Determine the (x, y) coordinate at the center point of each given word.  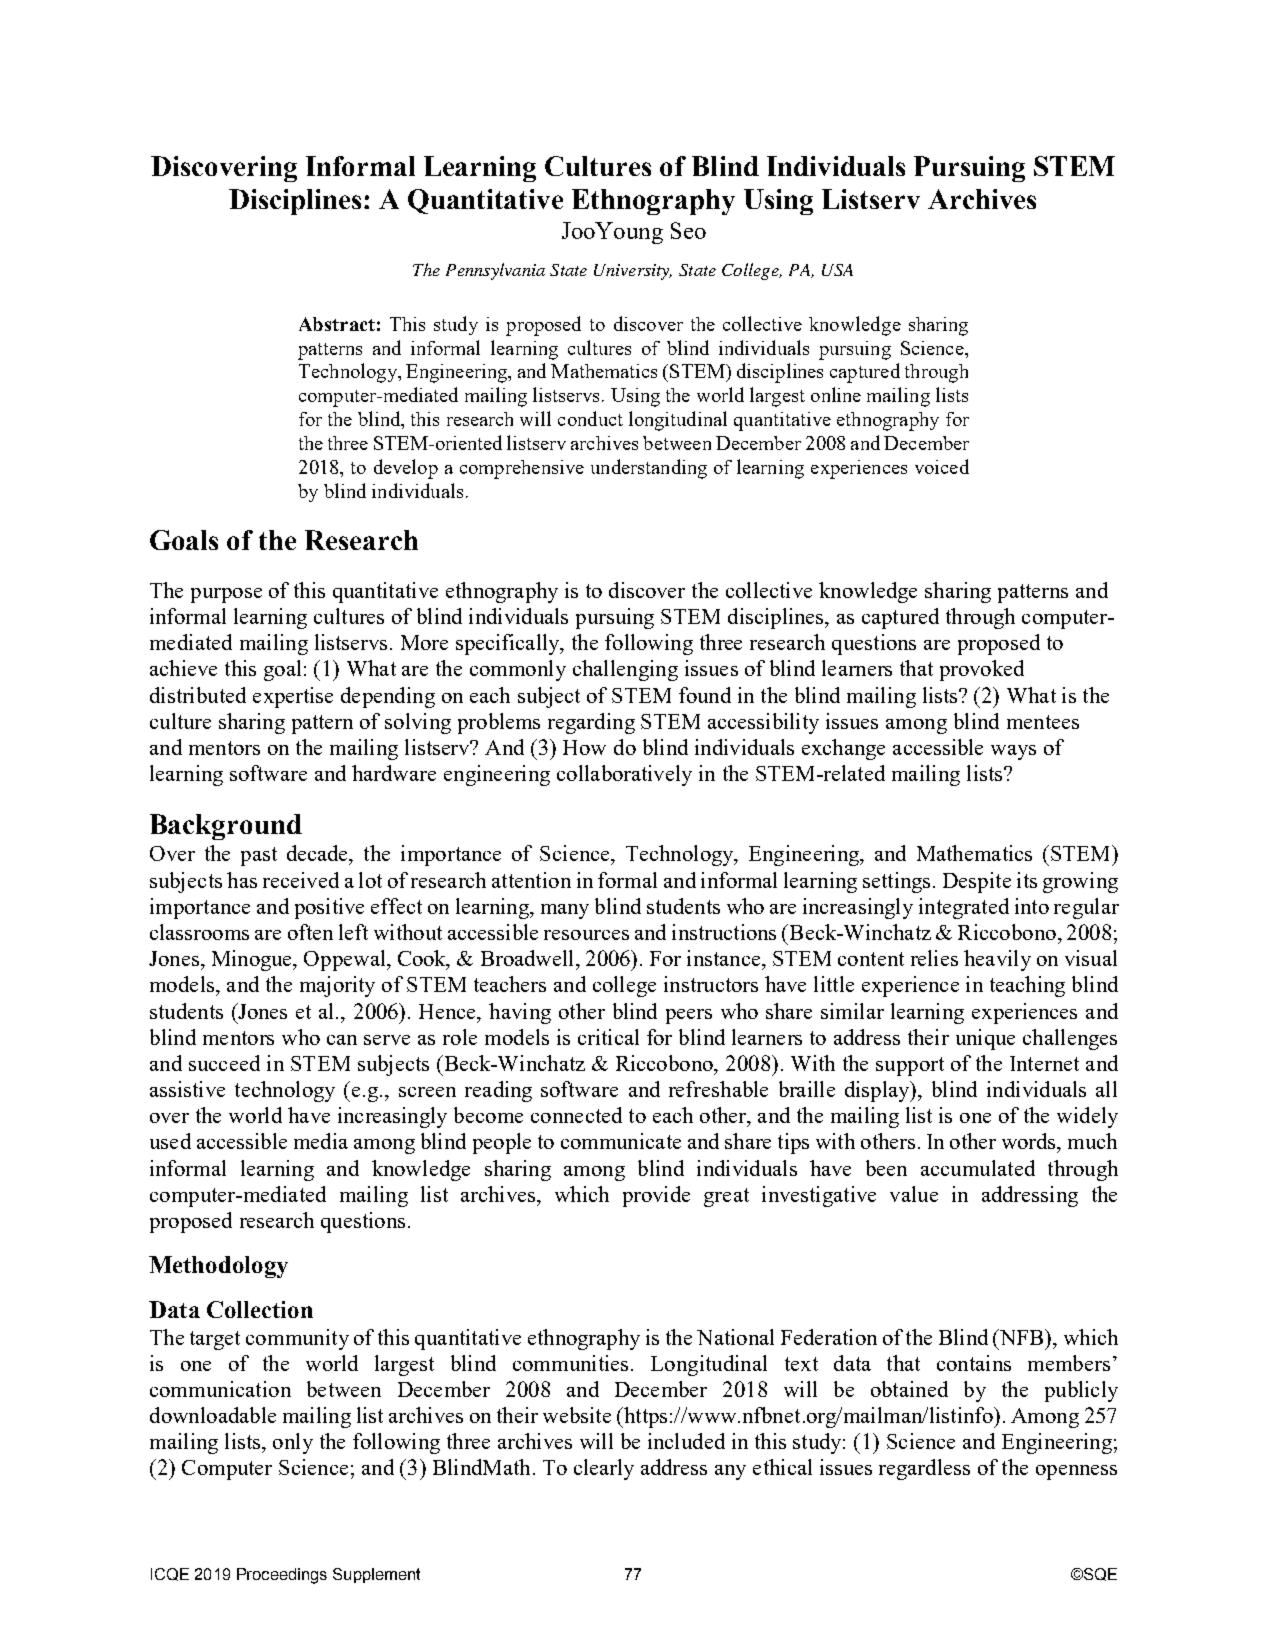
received (301, 880)
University (633, 272)
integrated (964, 908)
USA (837, 270)
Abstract (337, 324)
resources (586, 935)
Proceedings (282, 1576)
